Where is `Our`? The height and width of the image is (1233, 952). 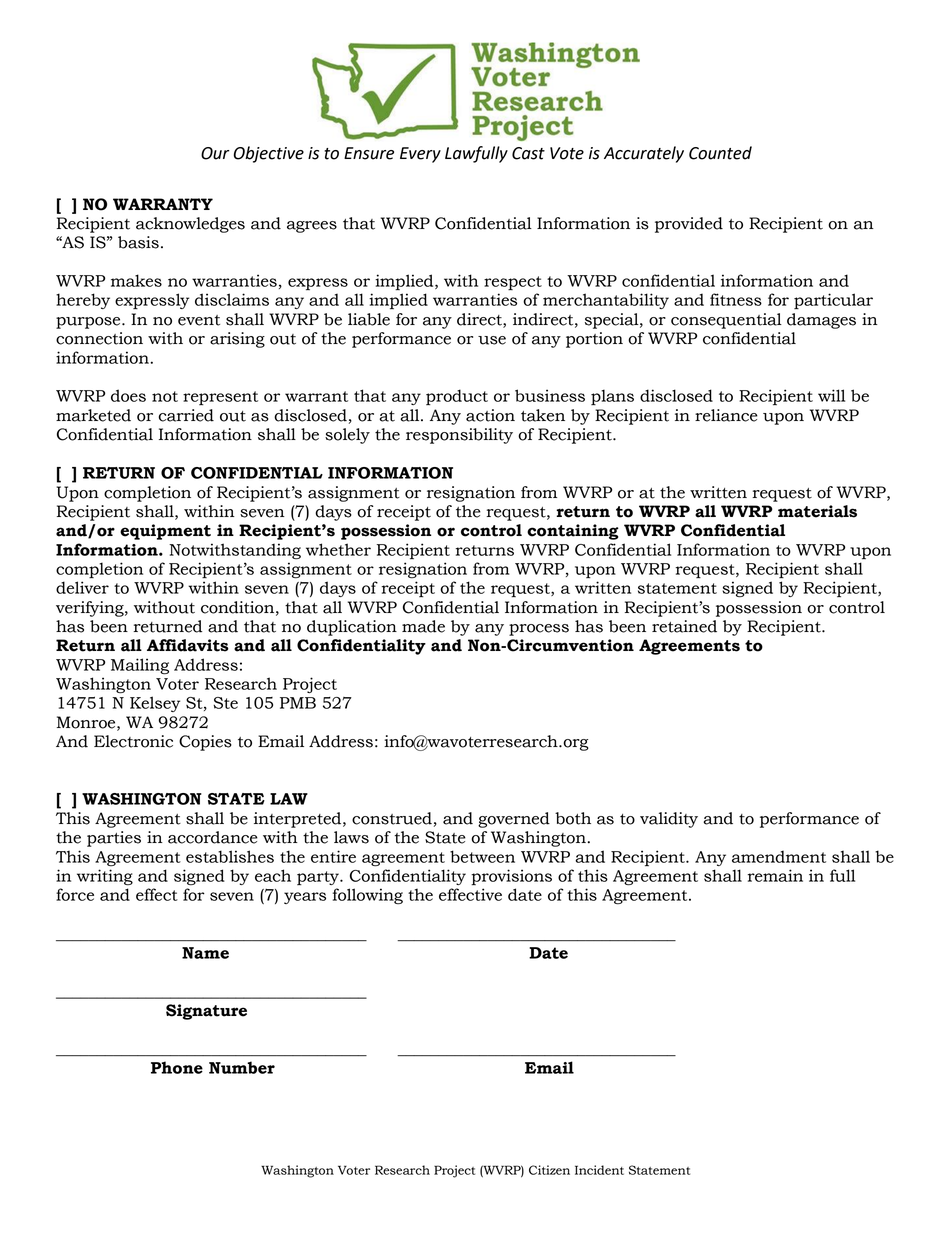
Our is located at coordinates (215, 153).
